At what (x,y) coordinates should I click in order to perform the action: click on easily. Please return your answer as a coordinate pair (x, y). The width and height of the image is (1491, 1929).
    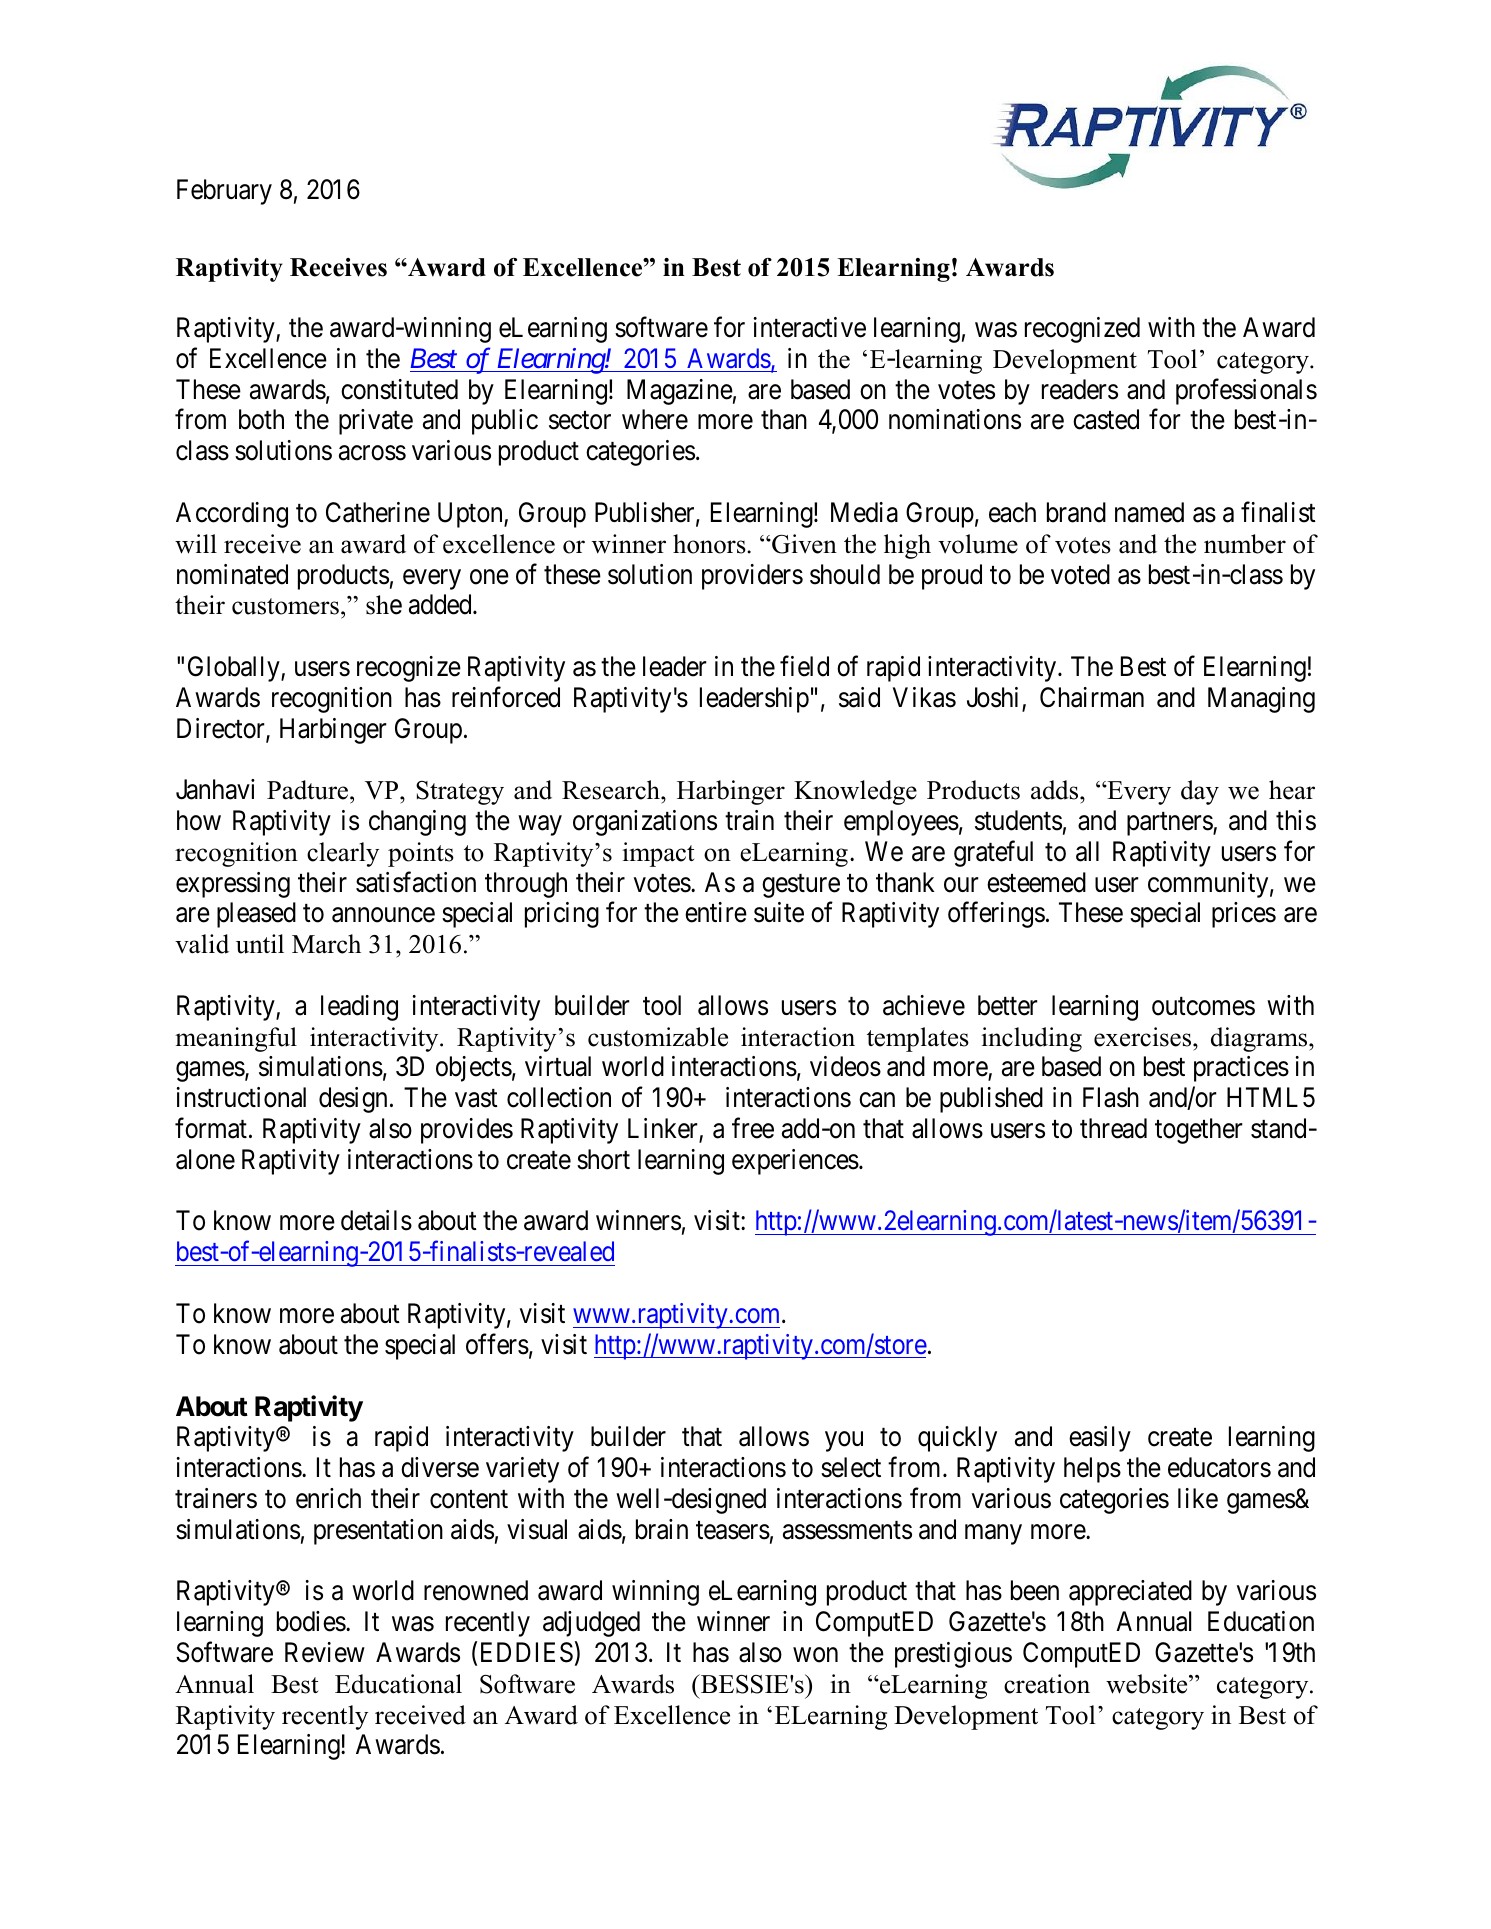
    Looking at the image, I should click on (1100, 1439).
